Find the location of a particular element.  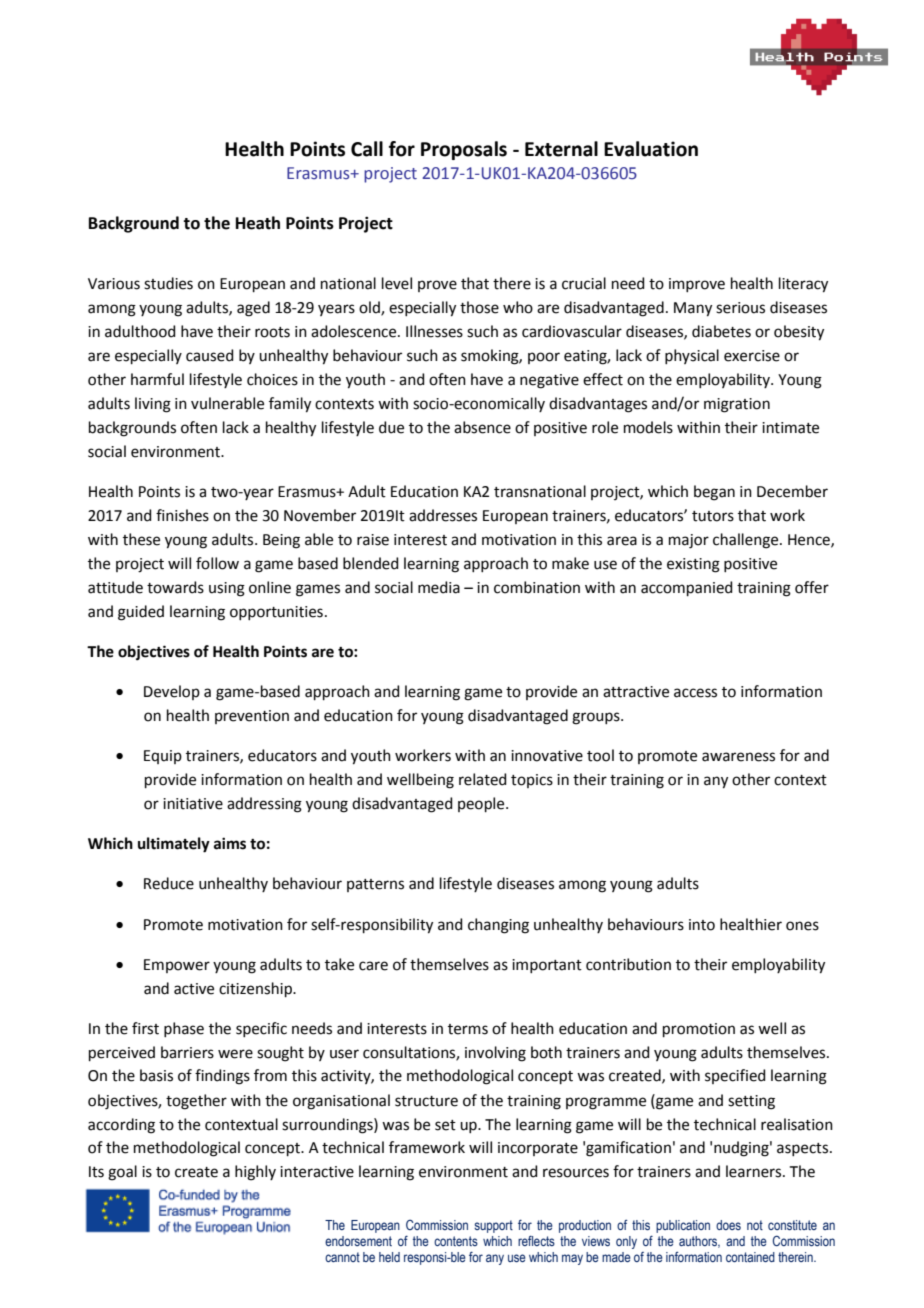

related is located at coordinates (483, 779).
